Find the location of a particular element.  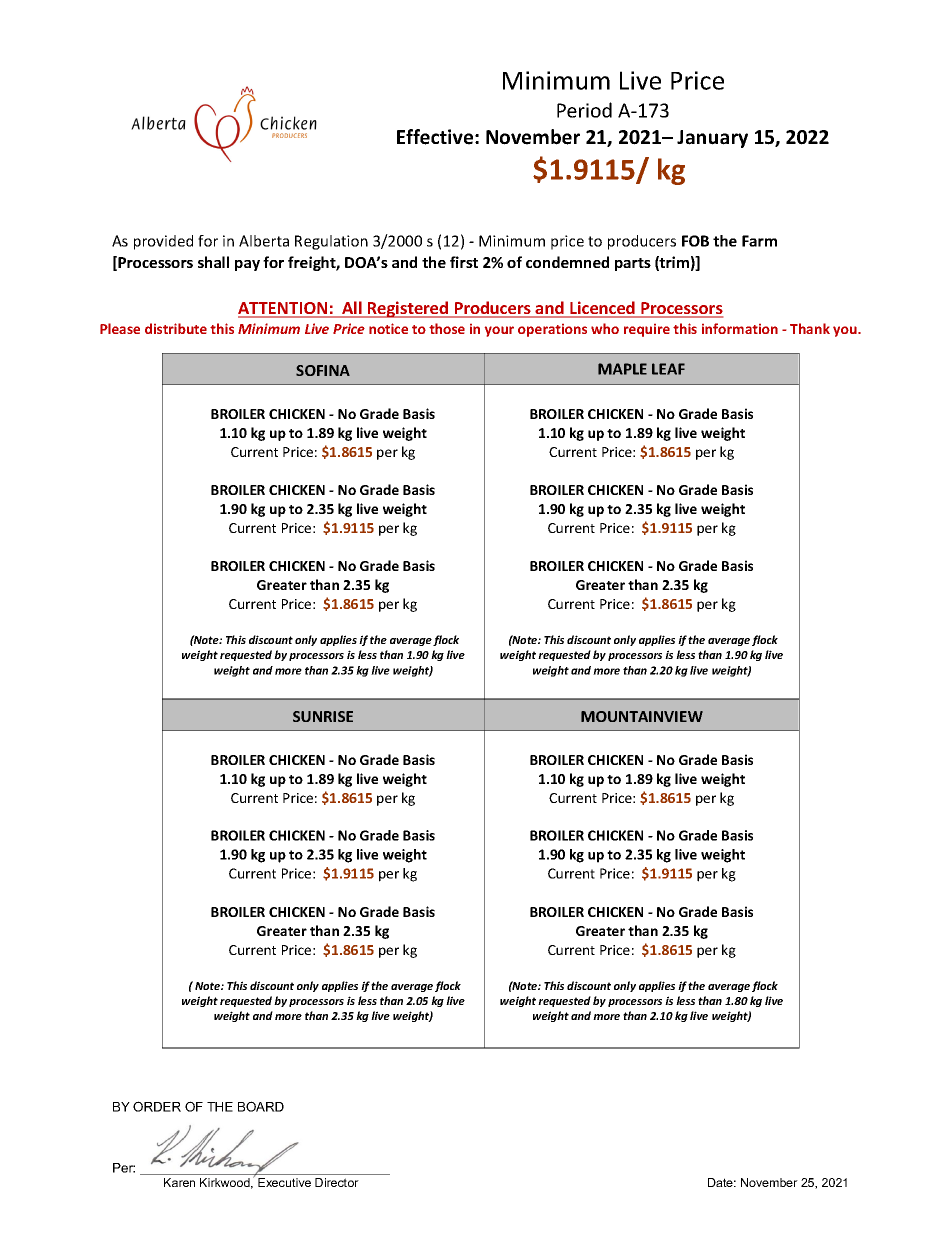

January is located at coordinates (712, 139).
